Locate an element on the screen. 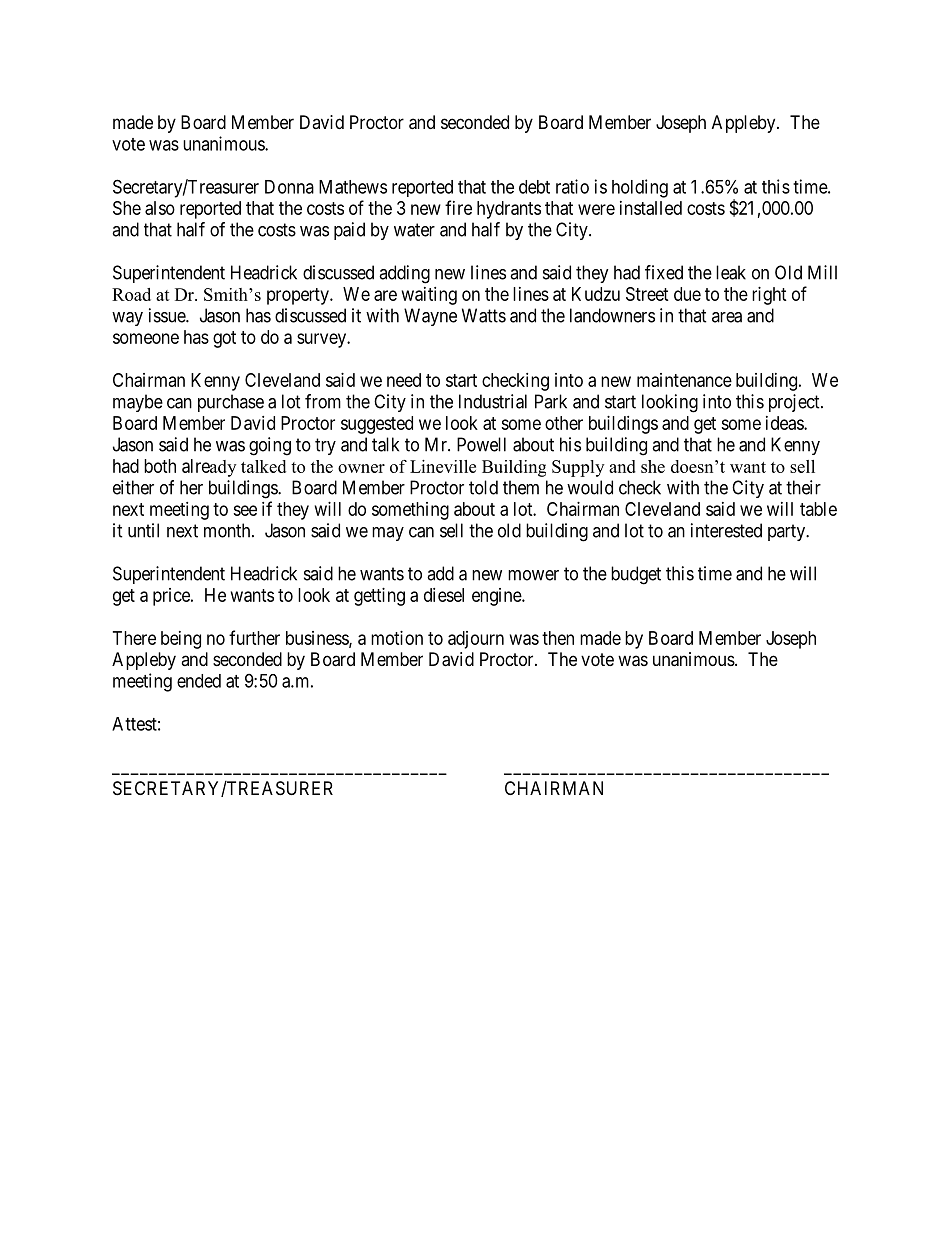 The height and width of the screenshot is (1233, 952). fire is located at coordinates (458, 207).
